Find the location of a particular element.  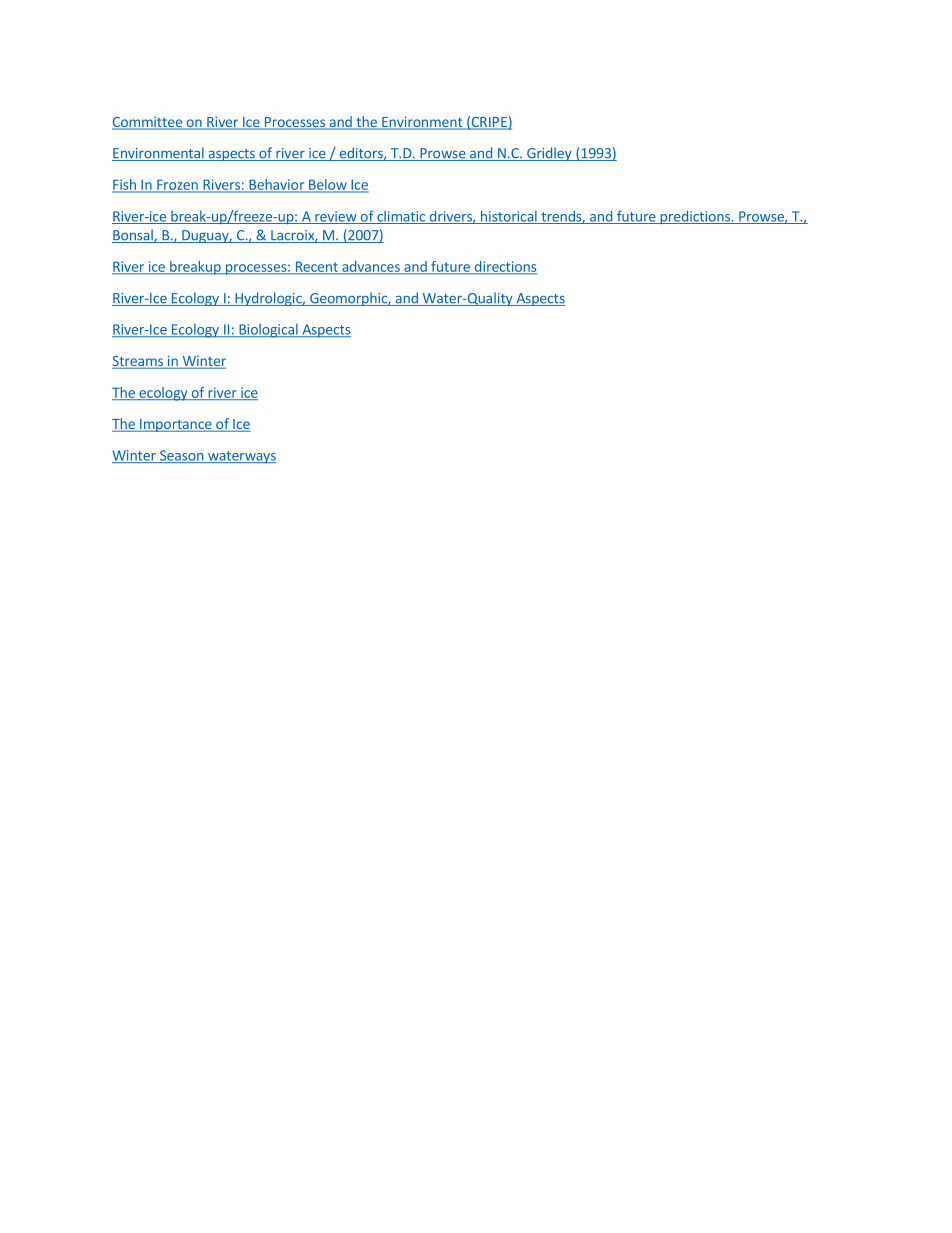

historical is located at coordinates (508, 217).
